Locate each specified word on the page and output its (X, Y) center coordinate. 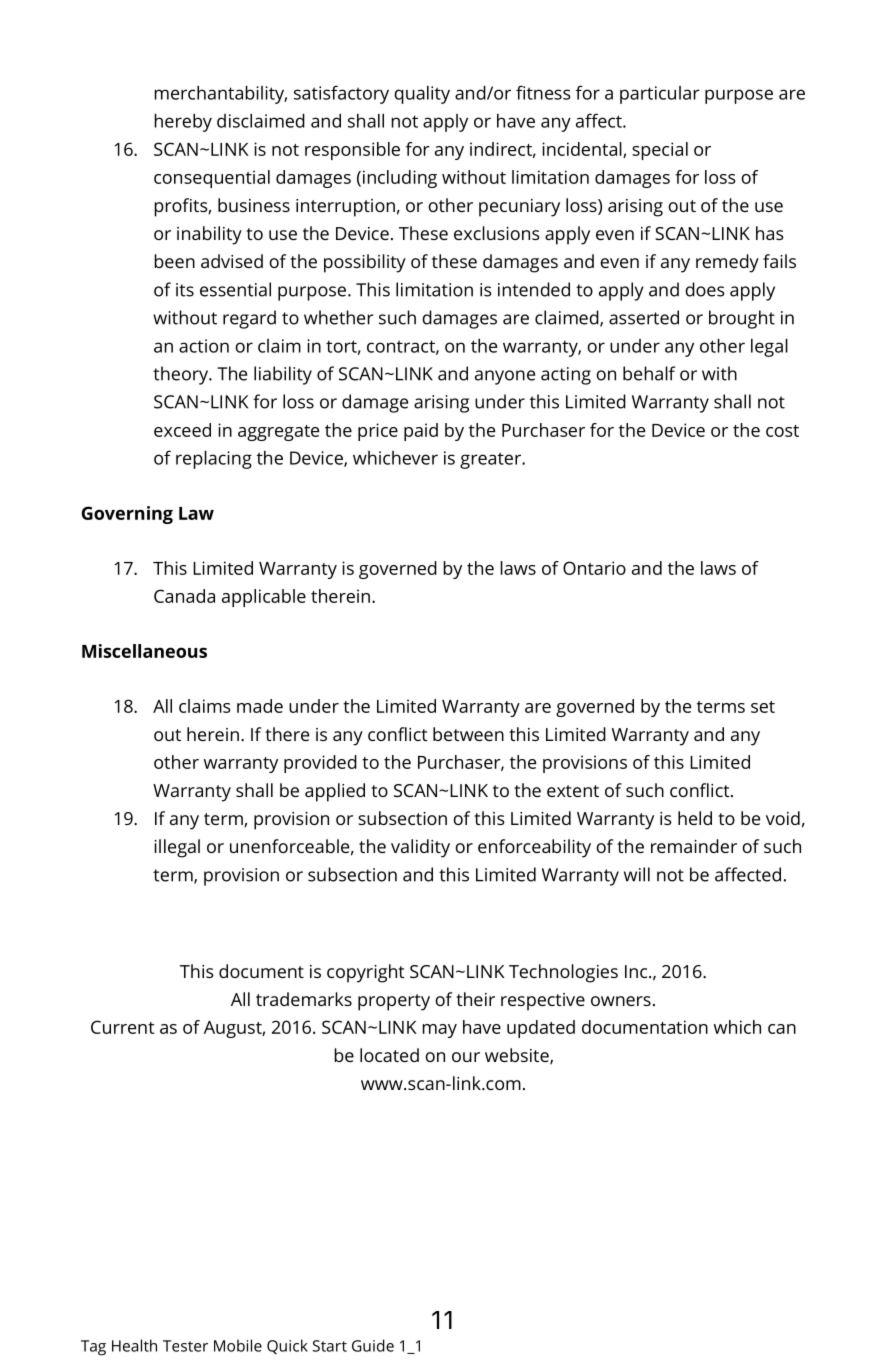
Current (122, 1027)
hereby (183, 123)
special (660, 151)
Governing (127, 515)
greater (491, 460)
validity (420, 848)
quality (422, 95)
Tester (185, 1346)
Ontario (594, 568)
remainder (694, 846)
